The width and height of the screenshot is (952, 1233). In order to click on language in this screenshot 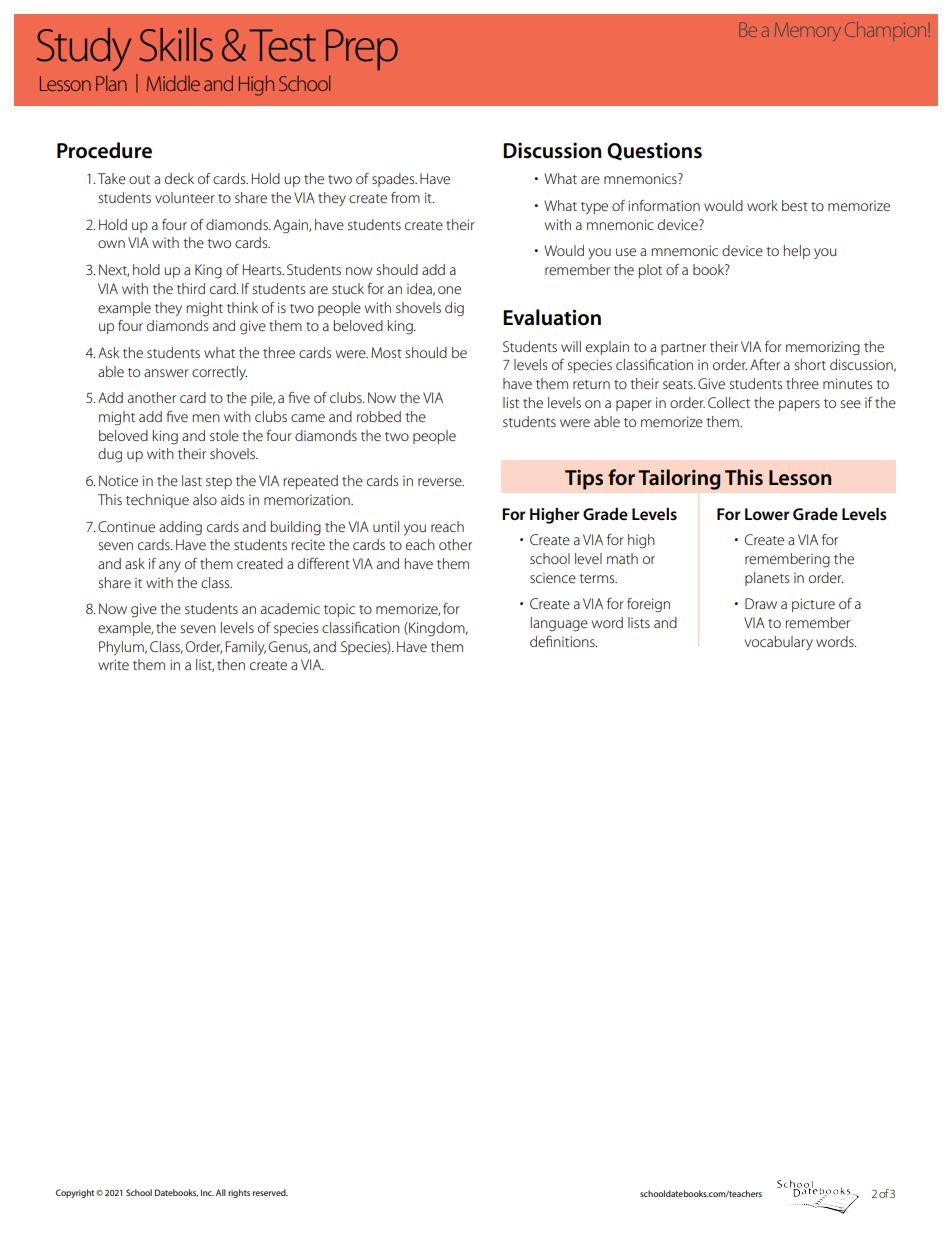, I will do `click(559, 624)`.
